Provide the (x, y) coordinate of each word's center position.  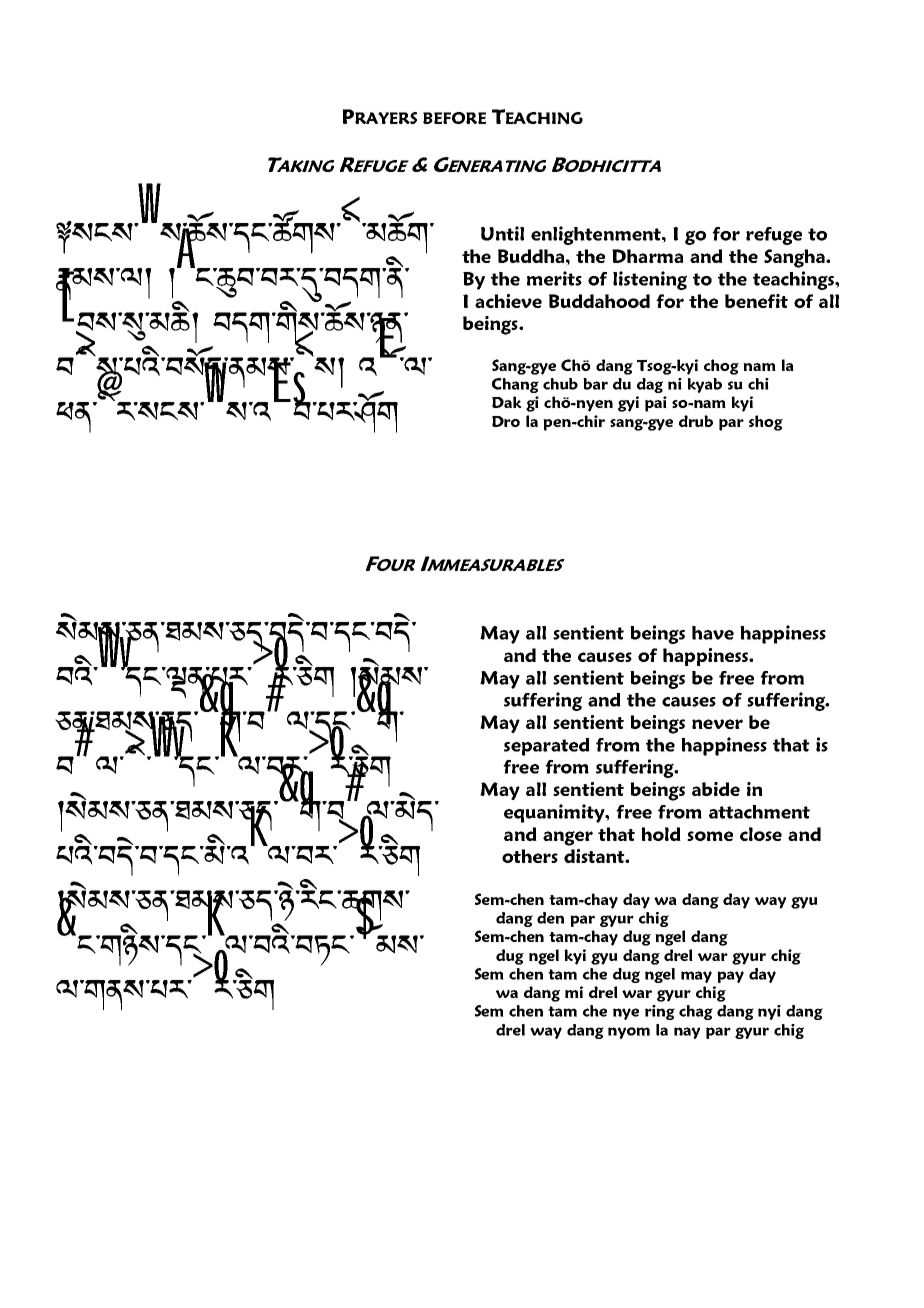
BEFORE (454, 118)
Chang (515, 385)
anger (568, 838)
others (530, 856)
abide (716, 789)
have (713, 633)
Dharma (648, 256)
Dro (506, 421)
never (717, 724)
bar (595, 384)
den (550, 918)
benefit (756, 301)
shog (766, 423)
